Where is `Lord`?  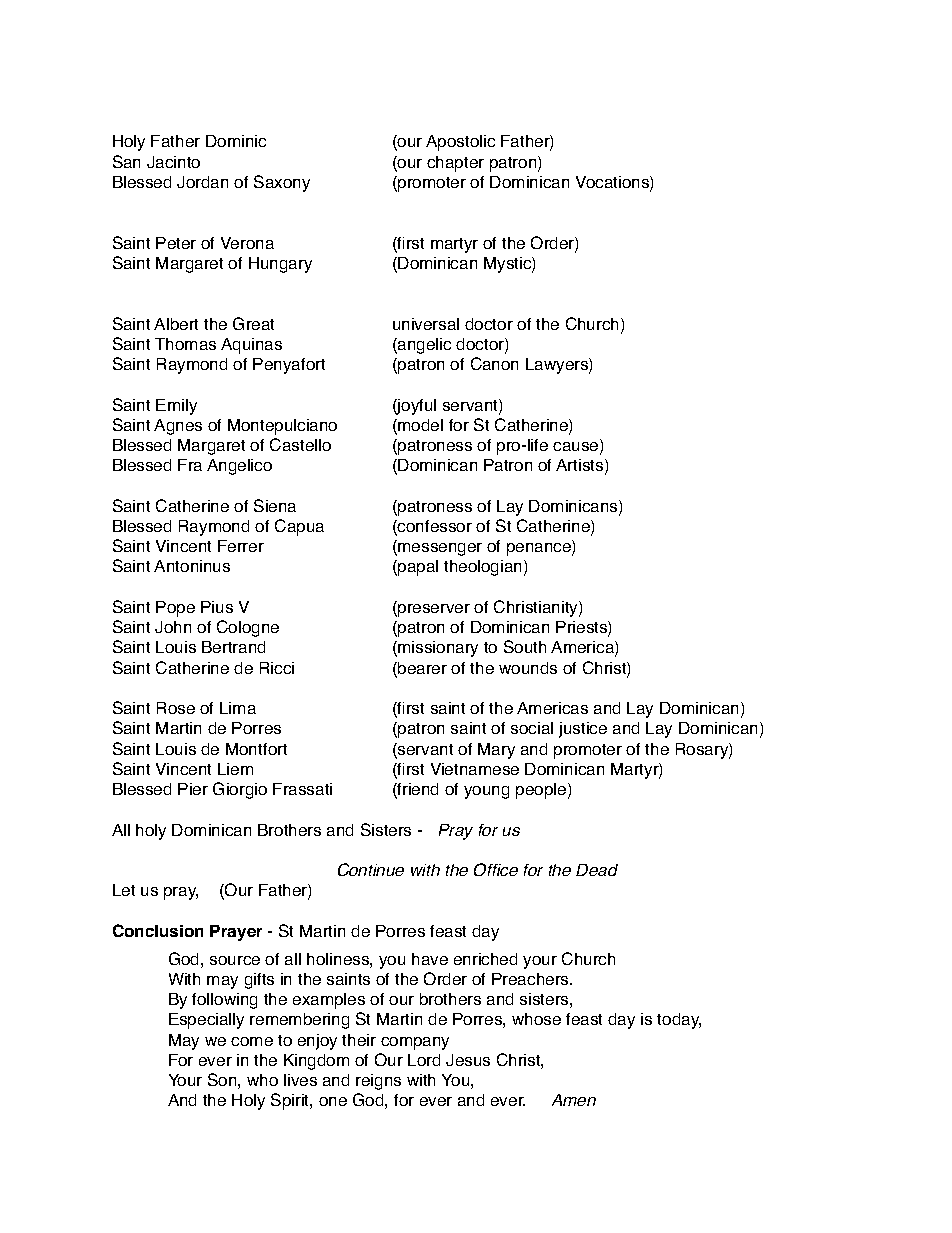 Lord is located at coordinates (424, 1060).
